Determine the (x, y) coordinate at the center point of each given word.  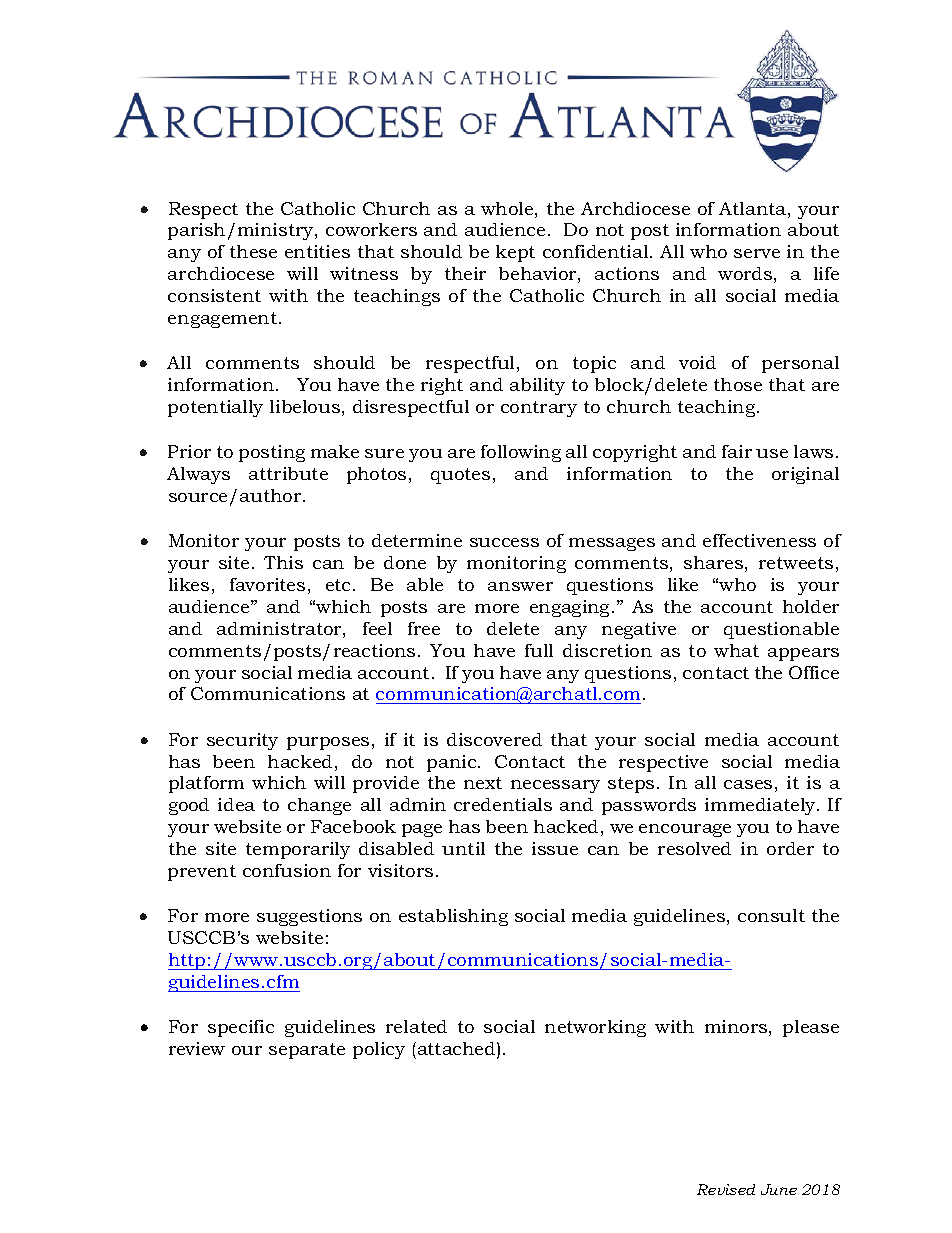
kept (515, 253)
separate (307, 1051)
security (242, 741)
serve (757, 253)
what (736, 650)
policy (379, 1050)
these (253, 251)
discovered (494, 739)
